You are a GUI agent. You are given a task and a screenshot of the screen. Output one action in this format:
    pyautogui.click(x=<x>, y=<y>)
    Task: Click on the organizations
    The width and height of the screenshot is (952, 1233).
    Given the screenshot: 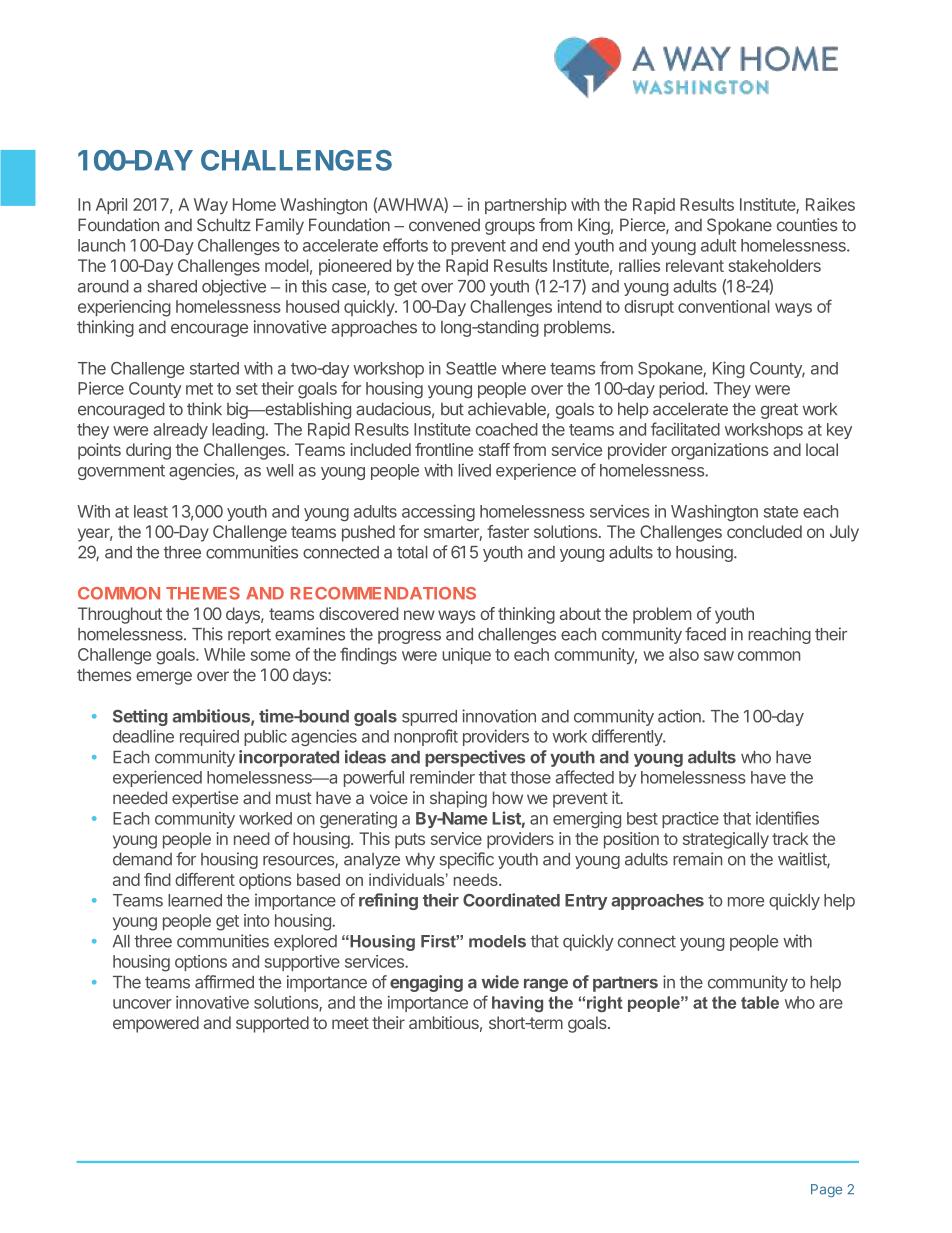 What is the action you would take?
    pyautogui.click(x=720, y=451)
